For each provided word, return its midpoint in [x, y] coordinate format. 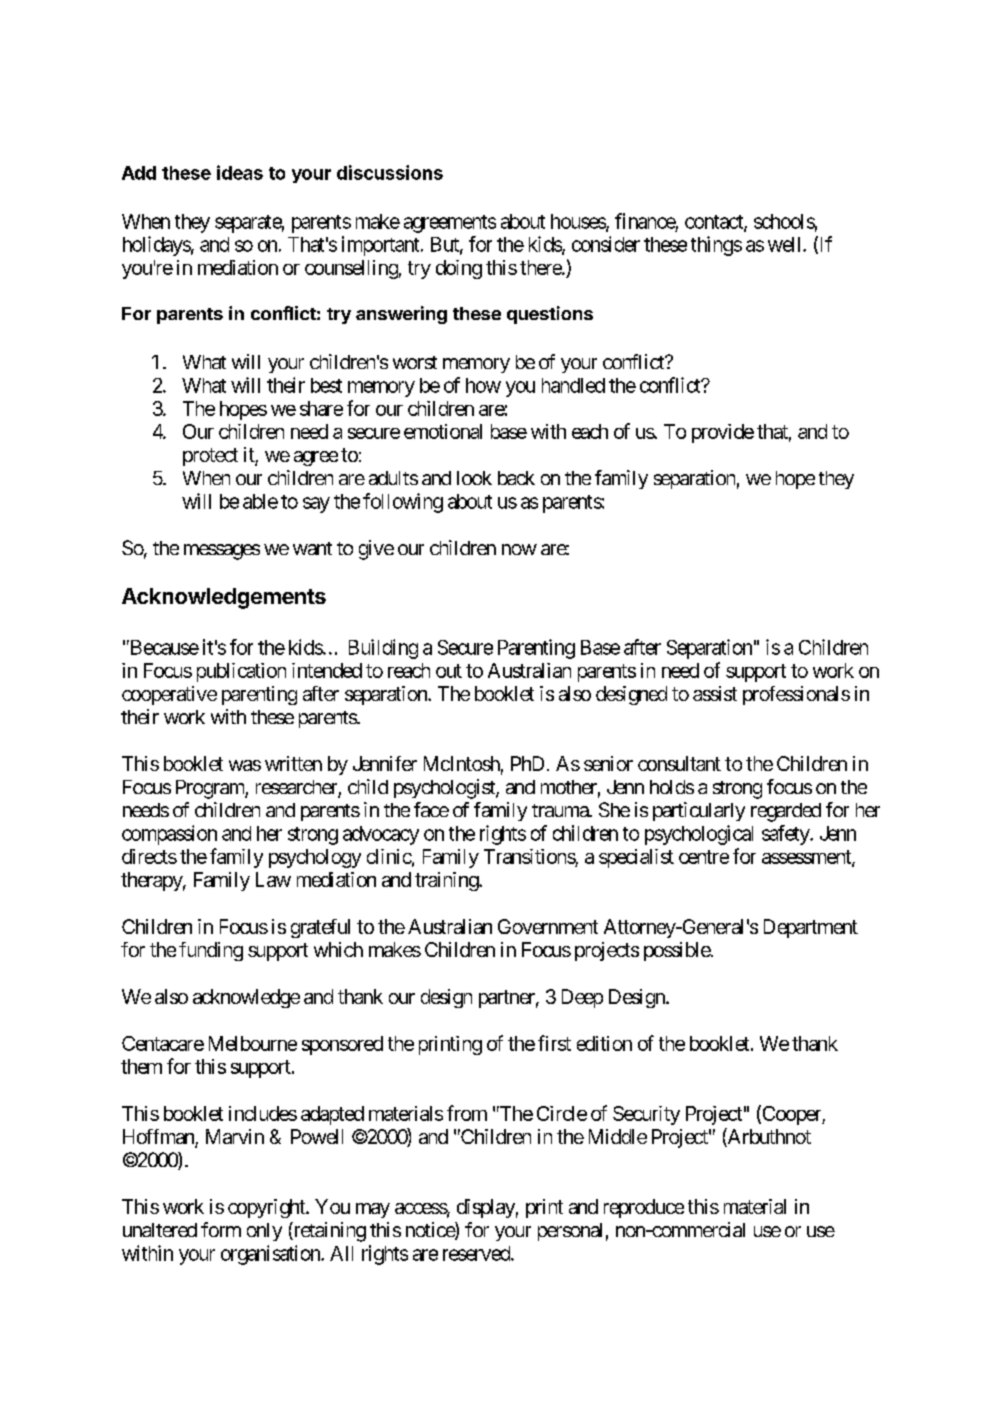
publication [241, 672]
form [221, 1229]
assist [715, 693]
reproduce [644, 1208]
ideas [240, 172]
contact [715, 223]
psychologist [445, 789]
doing [459, 269]
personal [570, 1232]
